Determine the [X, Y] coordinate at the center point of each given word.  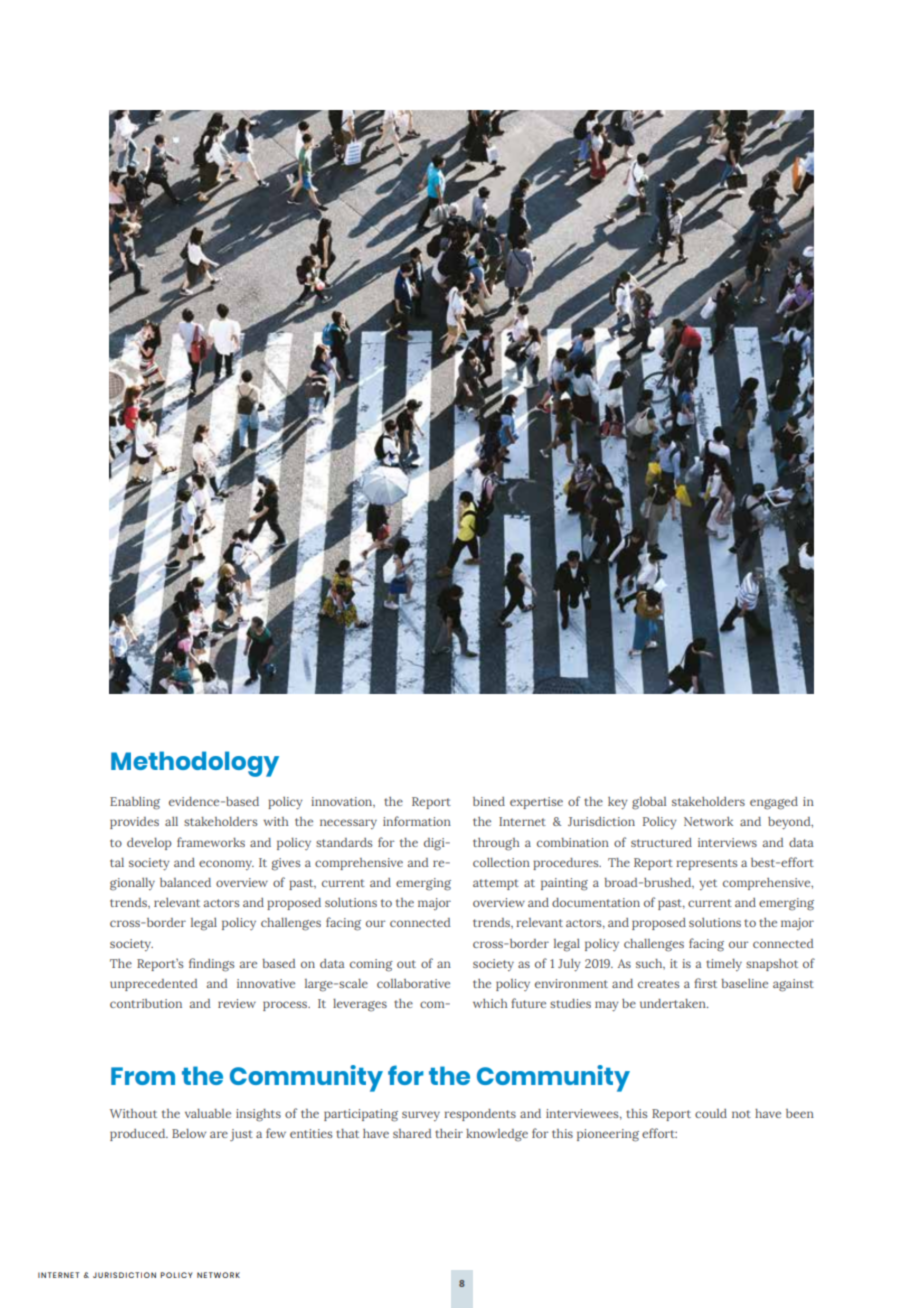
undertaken [674, 1003]
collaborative [413, 983]
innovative [266, 983]
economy [226, 865]
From [143, 1076]
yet [708, 884]
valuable [208, 1113]
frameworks [211, 842]
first [705, 983]
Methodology [195, 764]
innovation [343, 802]
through [496, 844]
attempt [496, 884]
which [490, 1003]
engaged [774, 803]
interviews [727, 842]
